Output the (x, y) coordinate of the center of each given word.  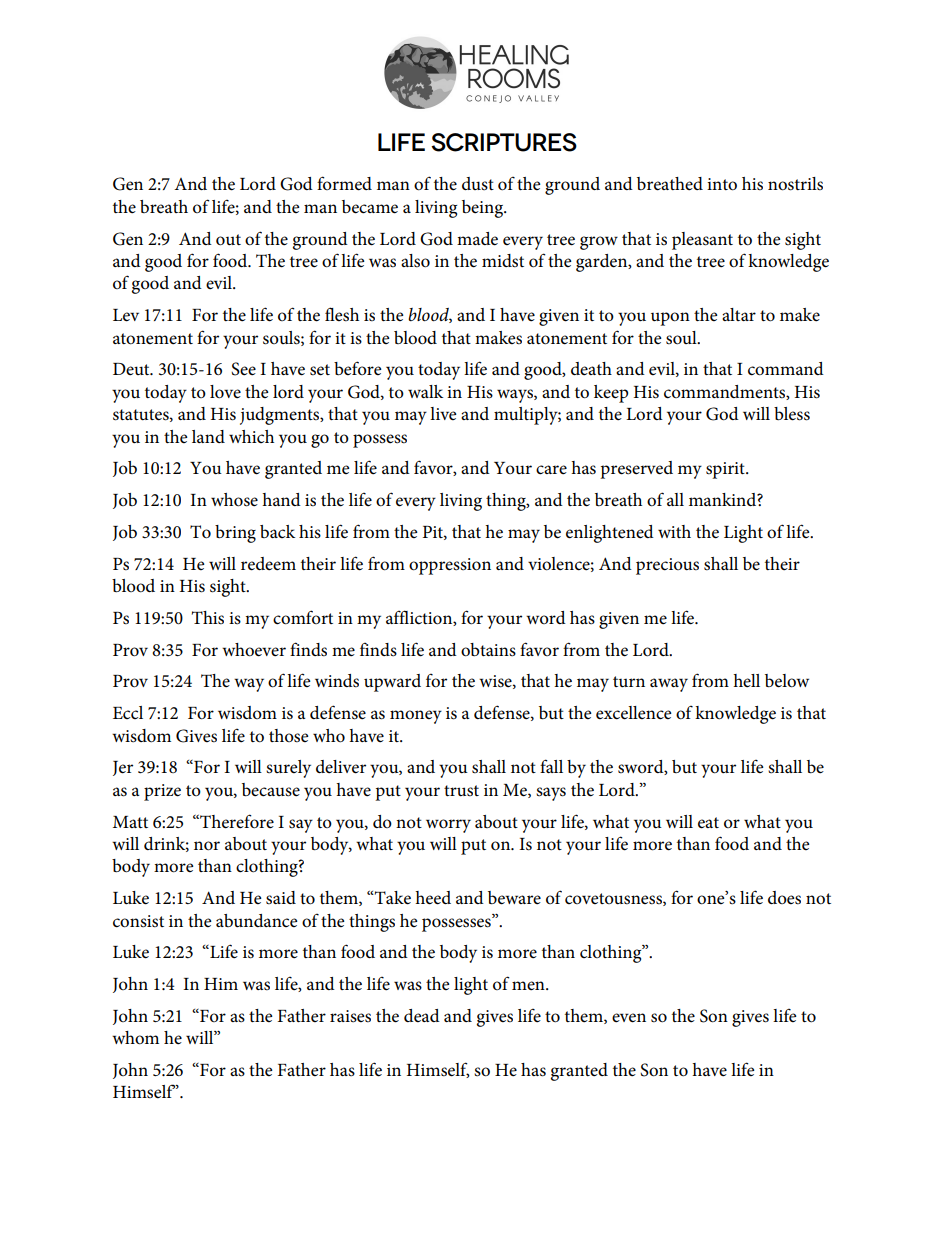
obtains (488, 650)
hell (746, 681)
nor (207, 846)
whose (234, 500)
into (722, 184)
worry (448, 826)
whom (135, 1038)
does (784, 898)
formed (344, 183)
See (243, 369)
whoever (254, 650)
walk (425, 391)
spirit (726, 470)
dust (478, 184)
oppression (450, 566)
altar (739, 314)
